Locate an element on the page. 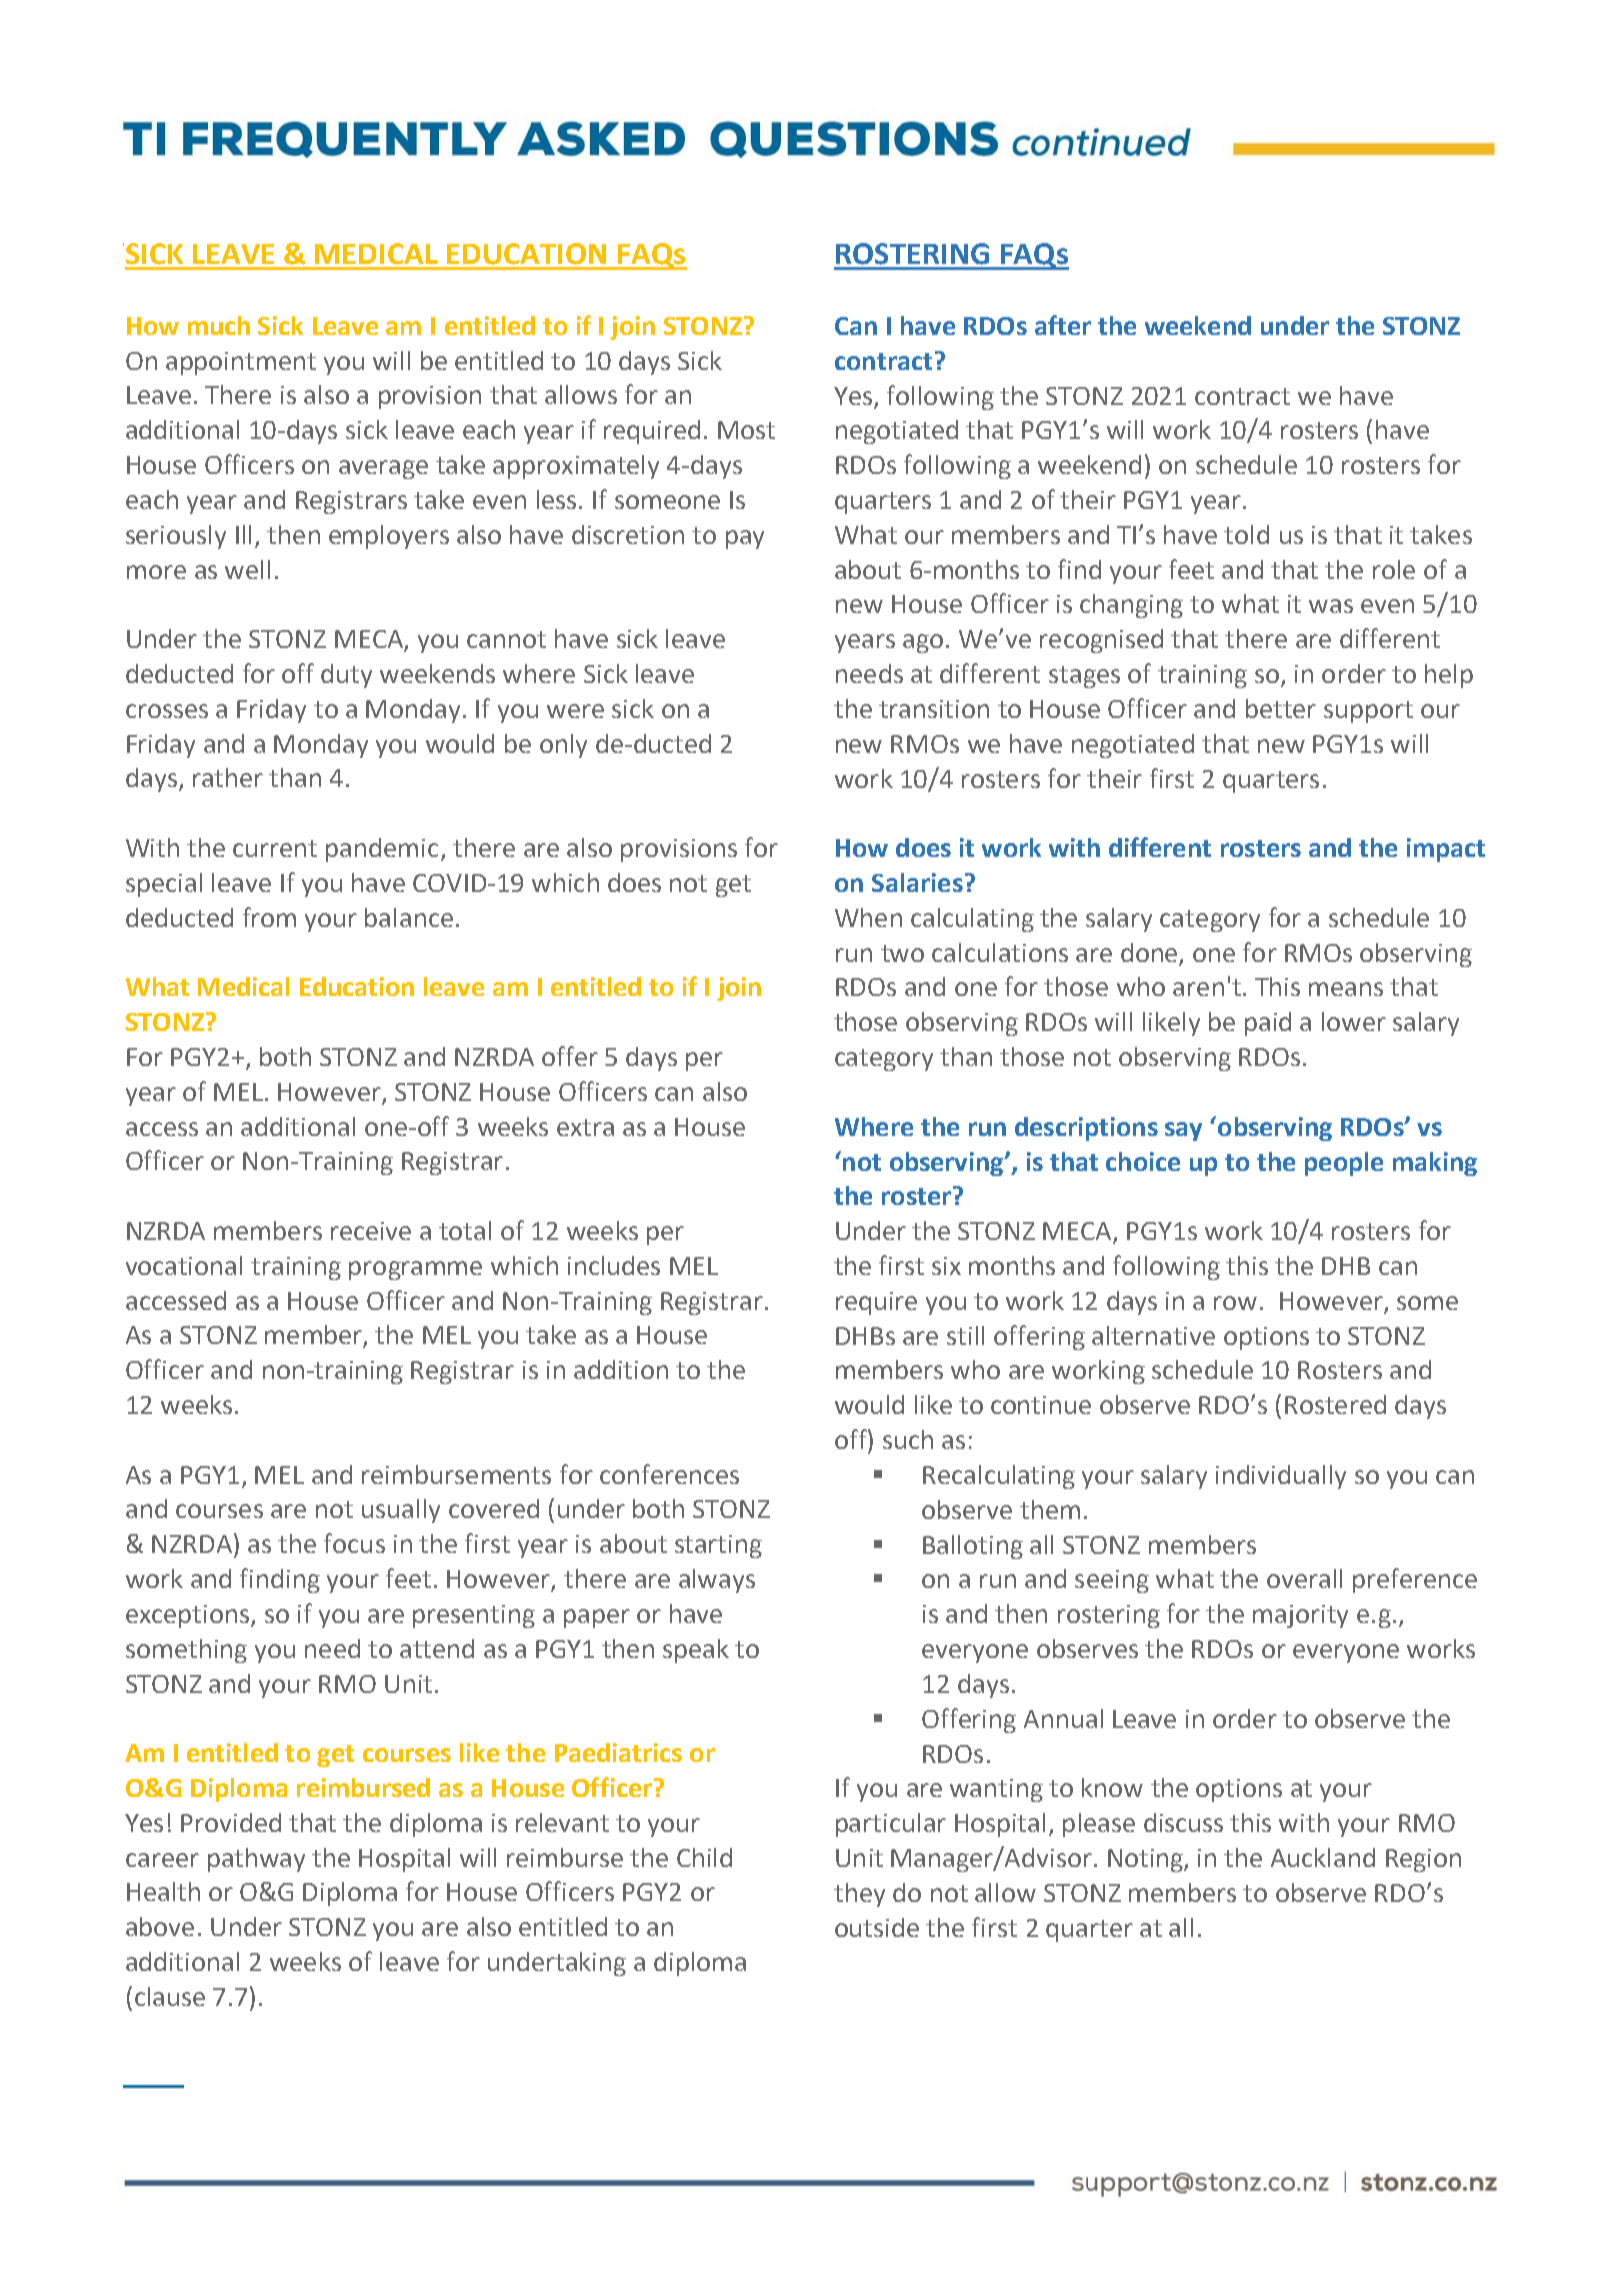 The width and height of the document is (1616, 2287). means is located at coordinates (1346, 989).
